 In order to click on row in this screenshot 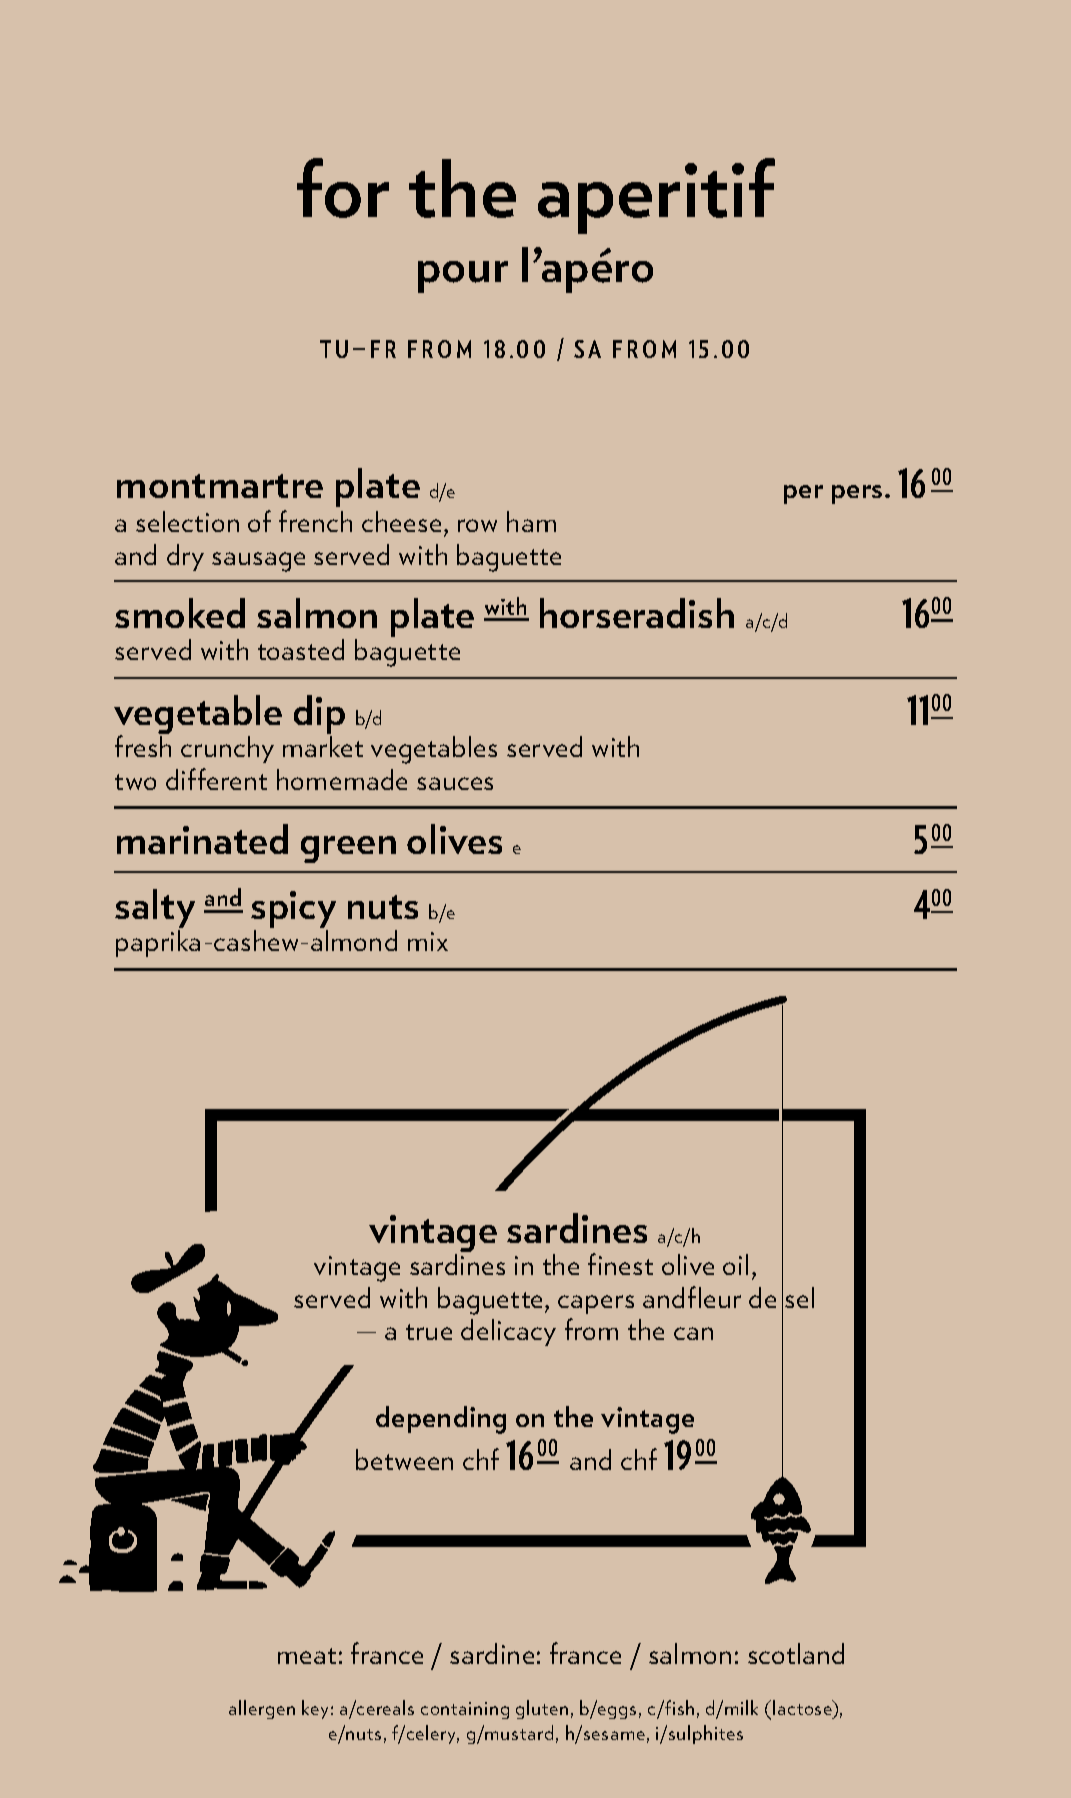, I will do `click(477, 525)`.
